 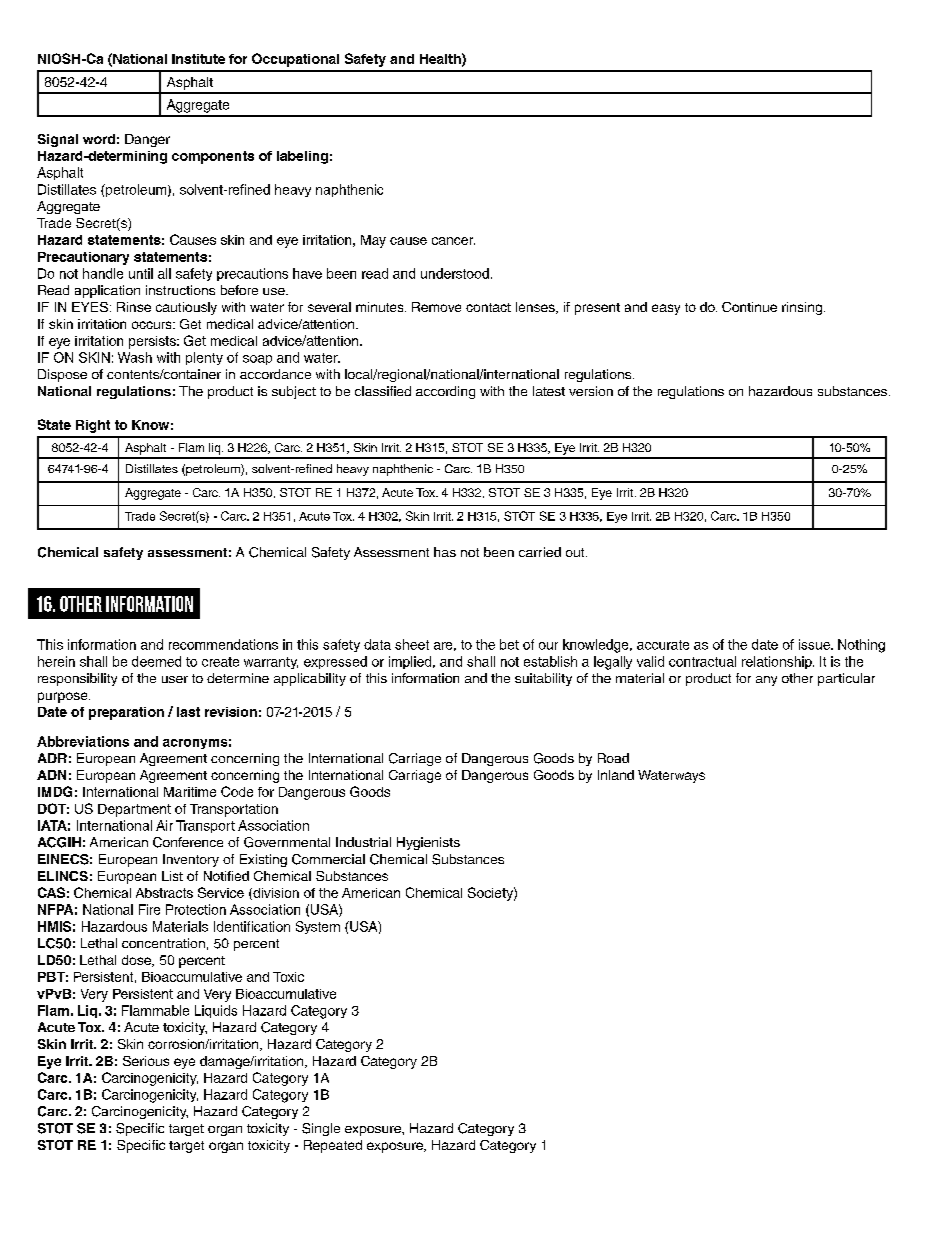 What do you see at coordinates (190, 792) in the screenshot?
I see `Maritime` at bounding box center [190, 792].
